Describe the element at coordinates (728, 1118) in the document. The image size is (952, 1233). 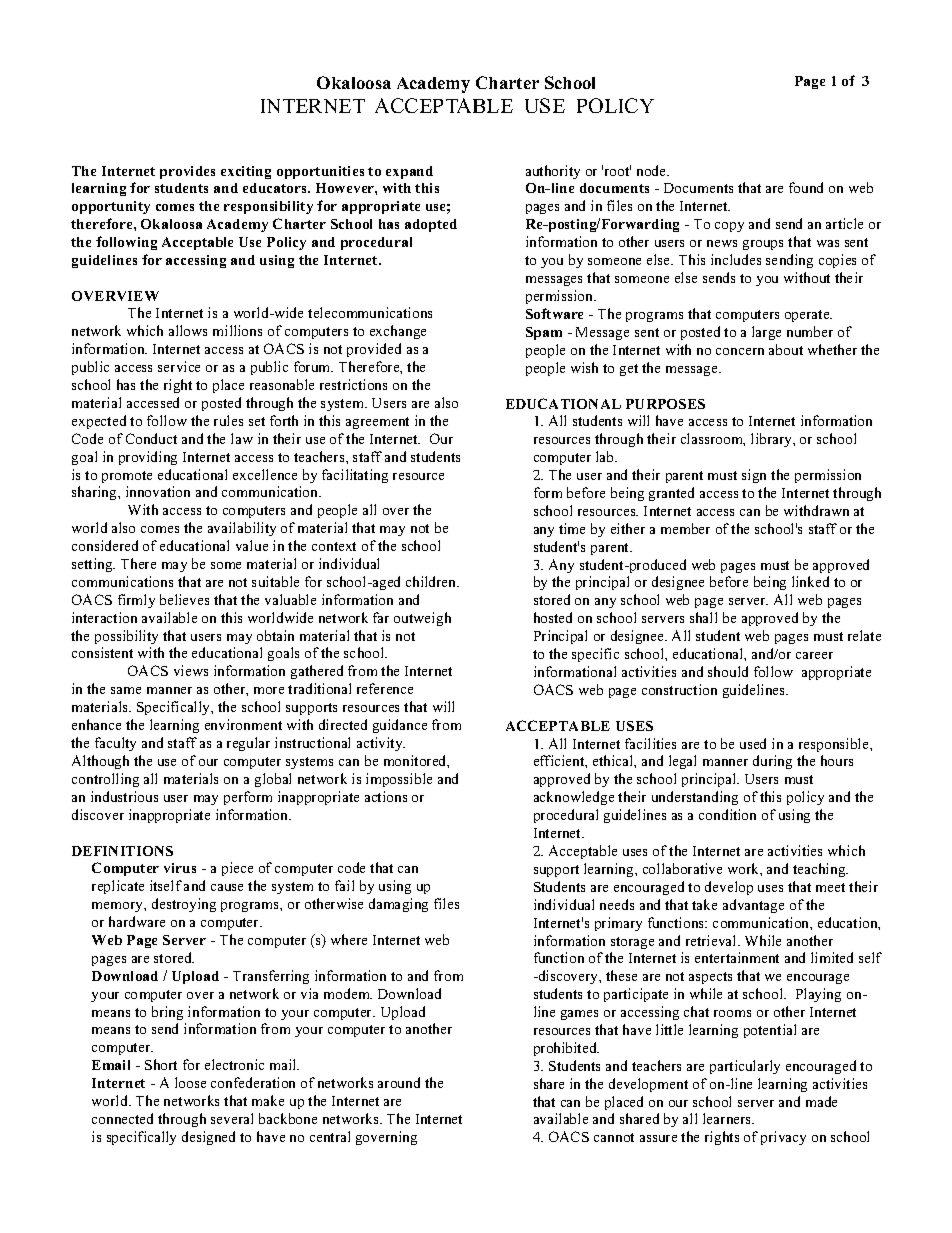
I see `learners` at that location.
